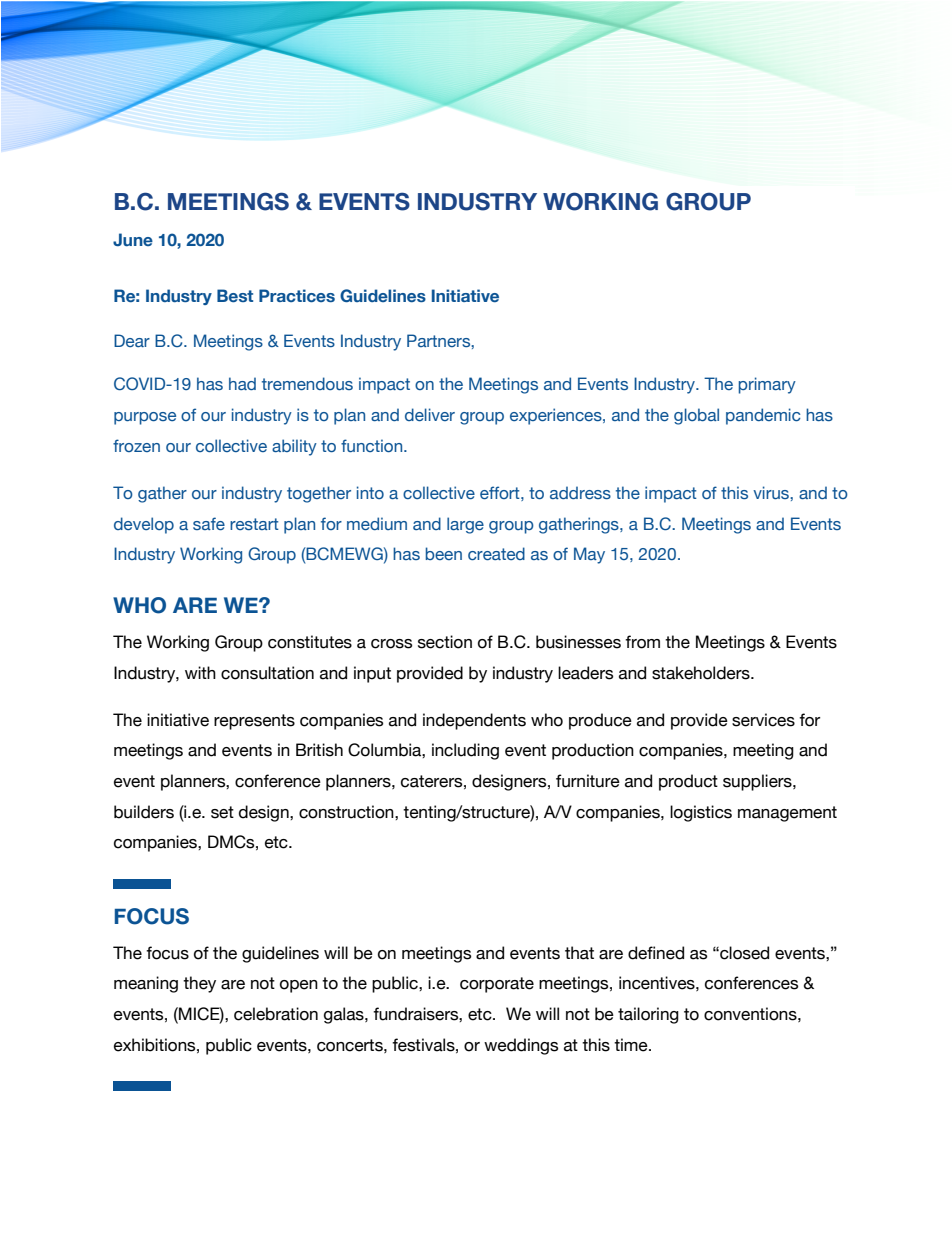  Describe the element at coordinates (222, 812) in the image. I see `set` at that location.
